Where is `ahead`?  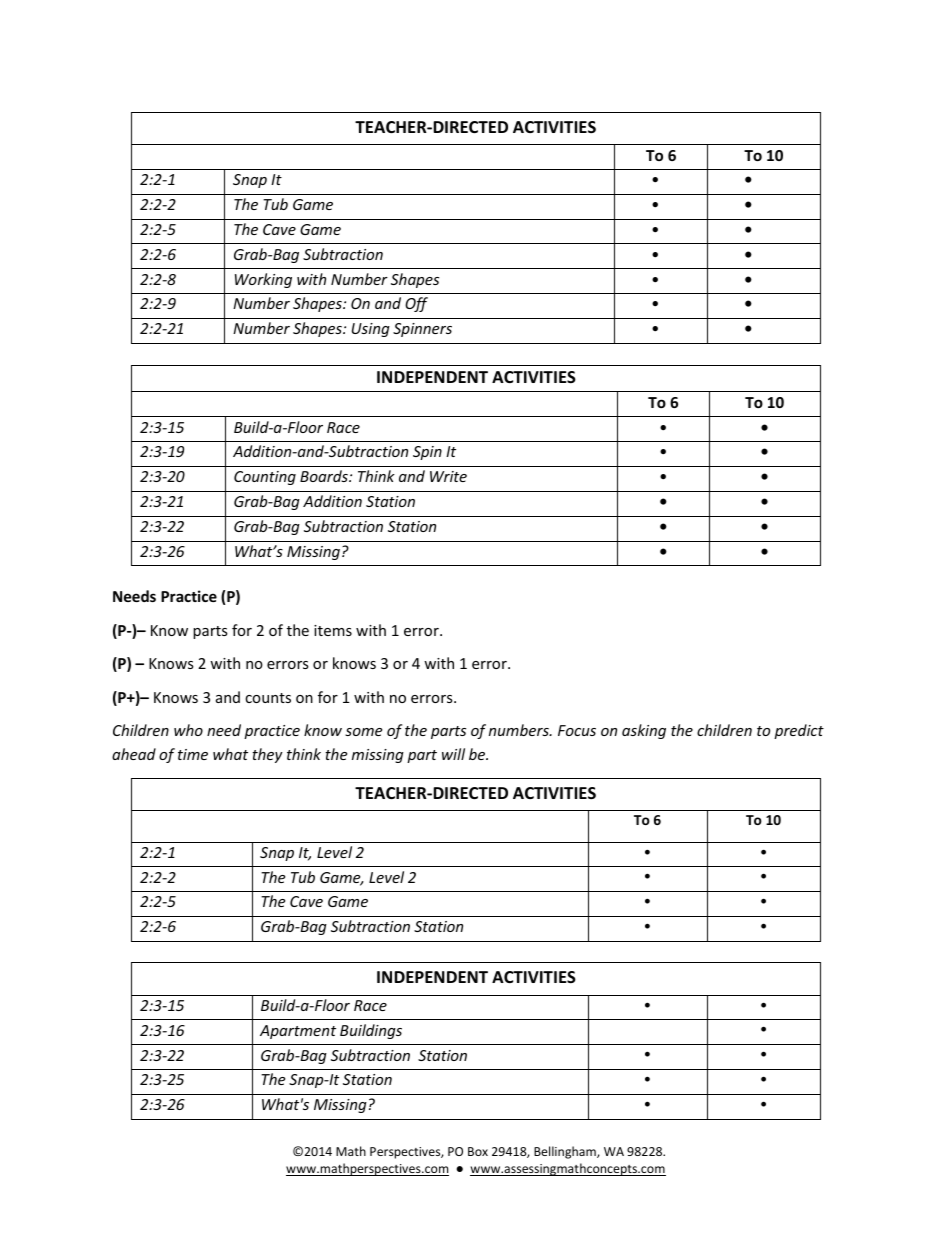
ahead is located at coordinates (134, 754).
